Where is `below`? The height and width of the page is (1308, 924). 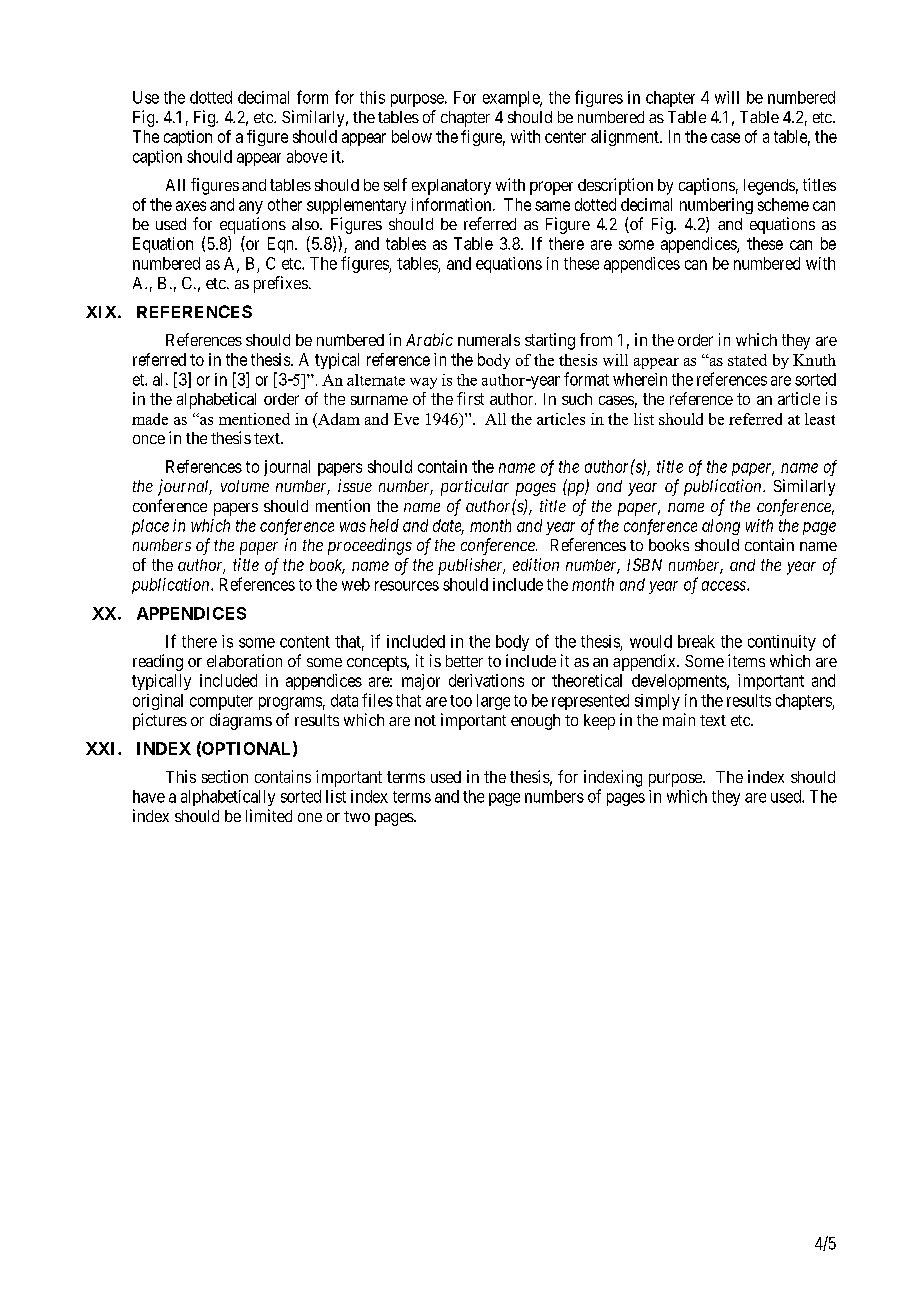 below is located at coordinates (412, 136).
